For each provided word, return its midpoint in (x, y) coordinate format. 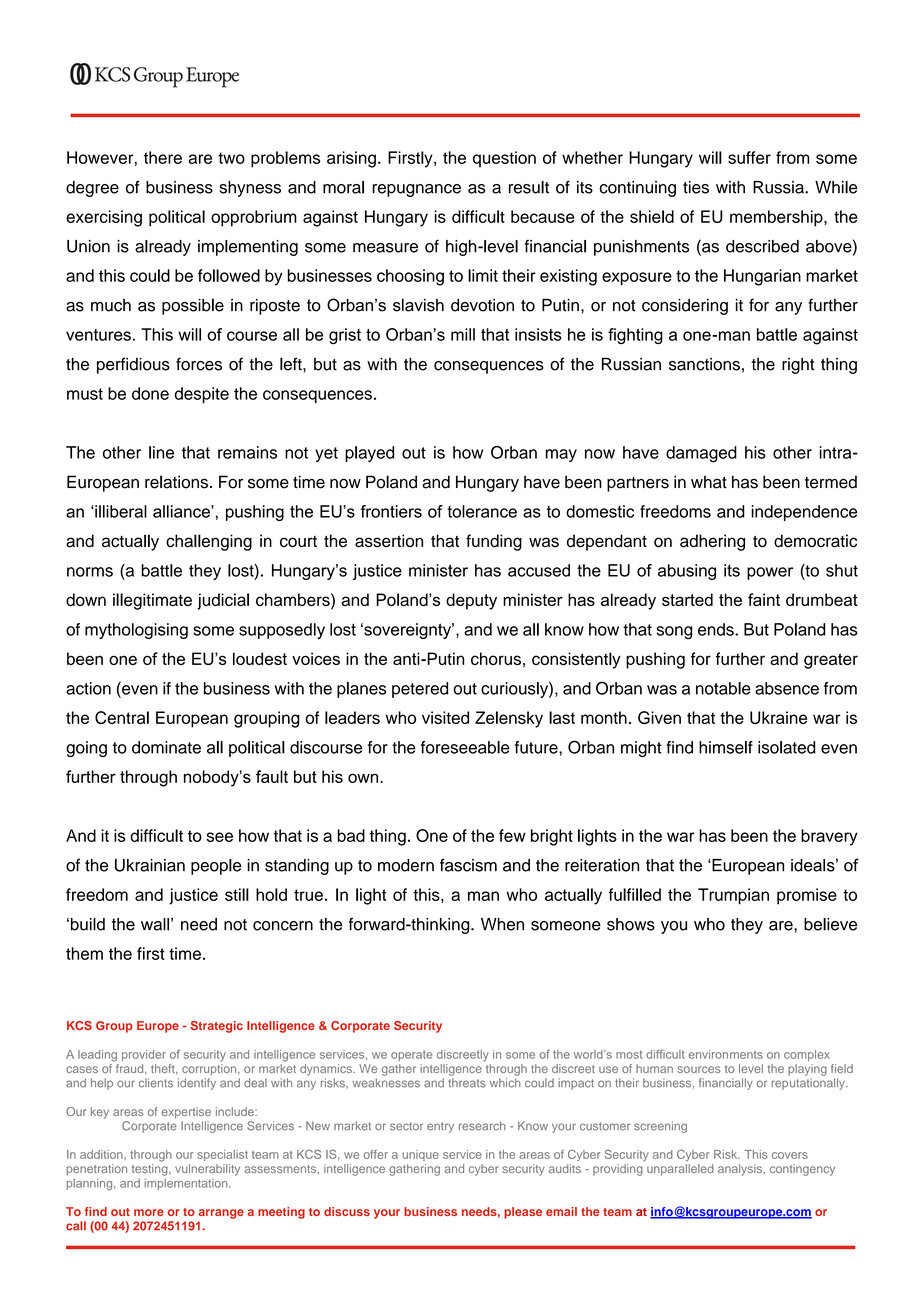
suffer (749, 157)
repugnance (416, 190)
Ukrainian (150, 865)
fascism (468, 865)
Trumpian (733, 896)
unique (420, 1155)
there (163, 157)
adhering (712, 542)
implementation (187, 1184)
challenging (209, 542)
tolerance (482, 511)
